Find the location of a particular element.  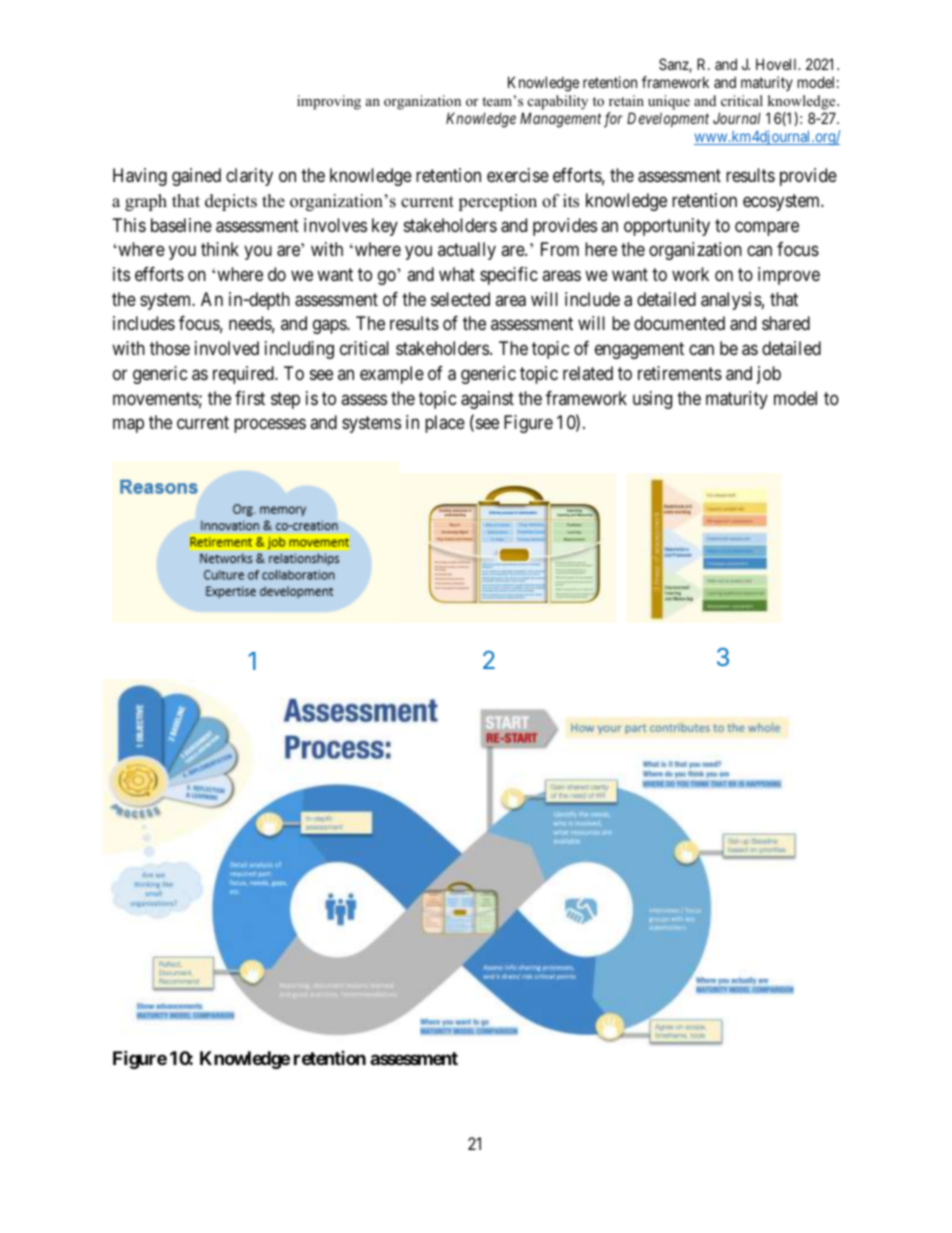

think is located at coordinates (220, 249).
